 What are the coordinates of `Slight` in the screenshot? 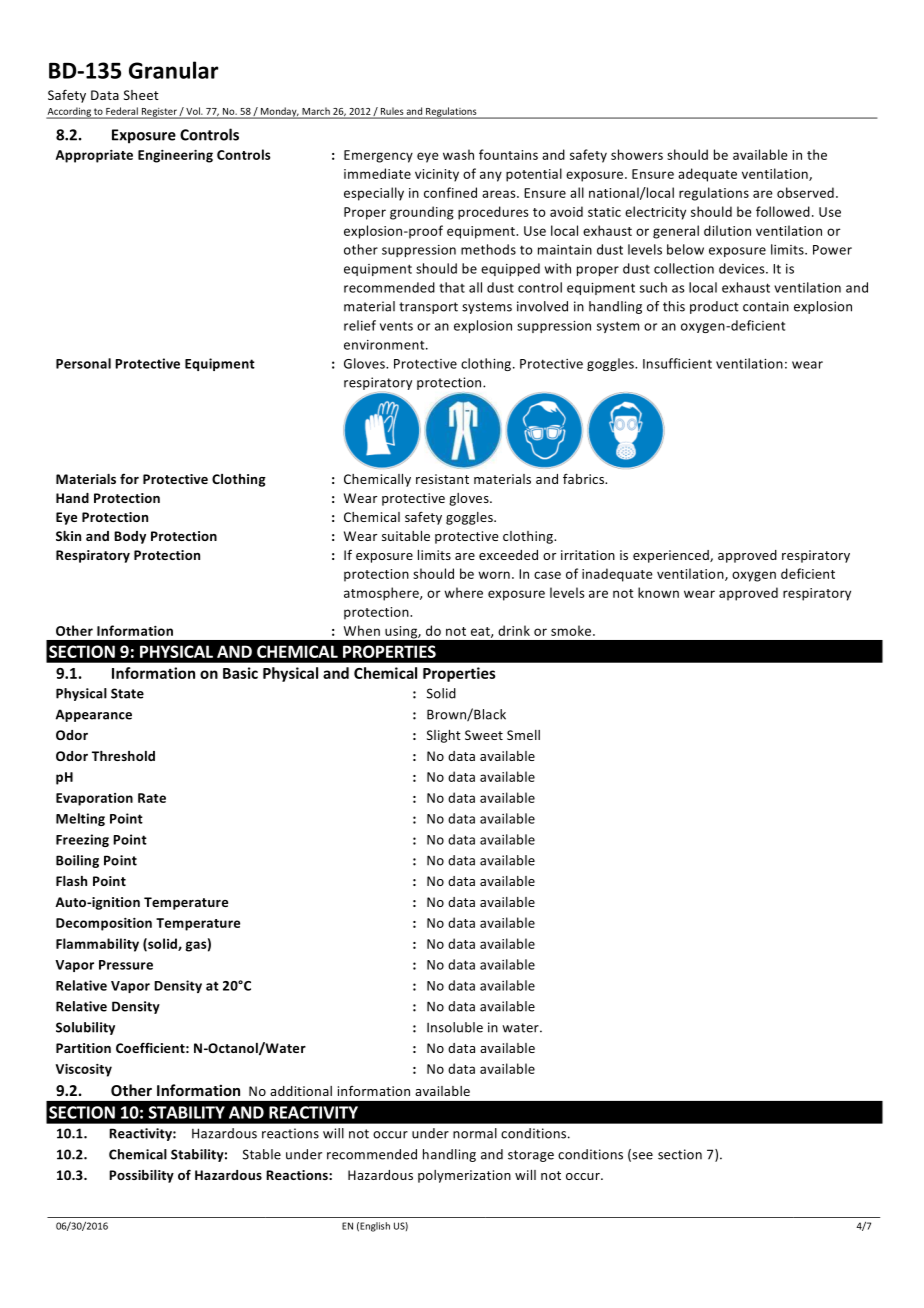 It's located at (444, 736).
